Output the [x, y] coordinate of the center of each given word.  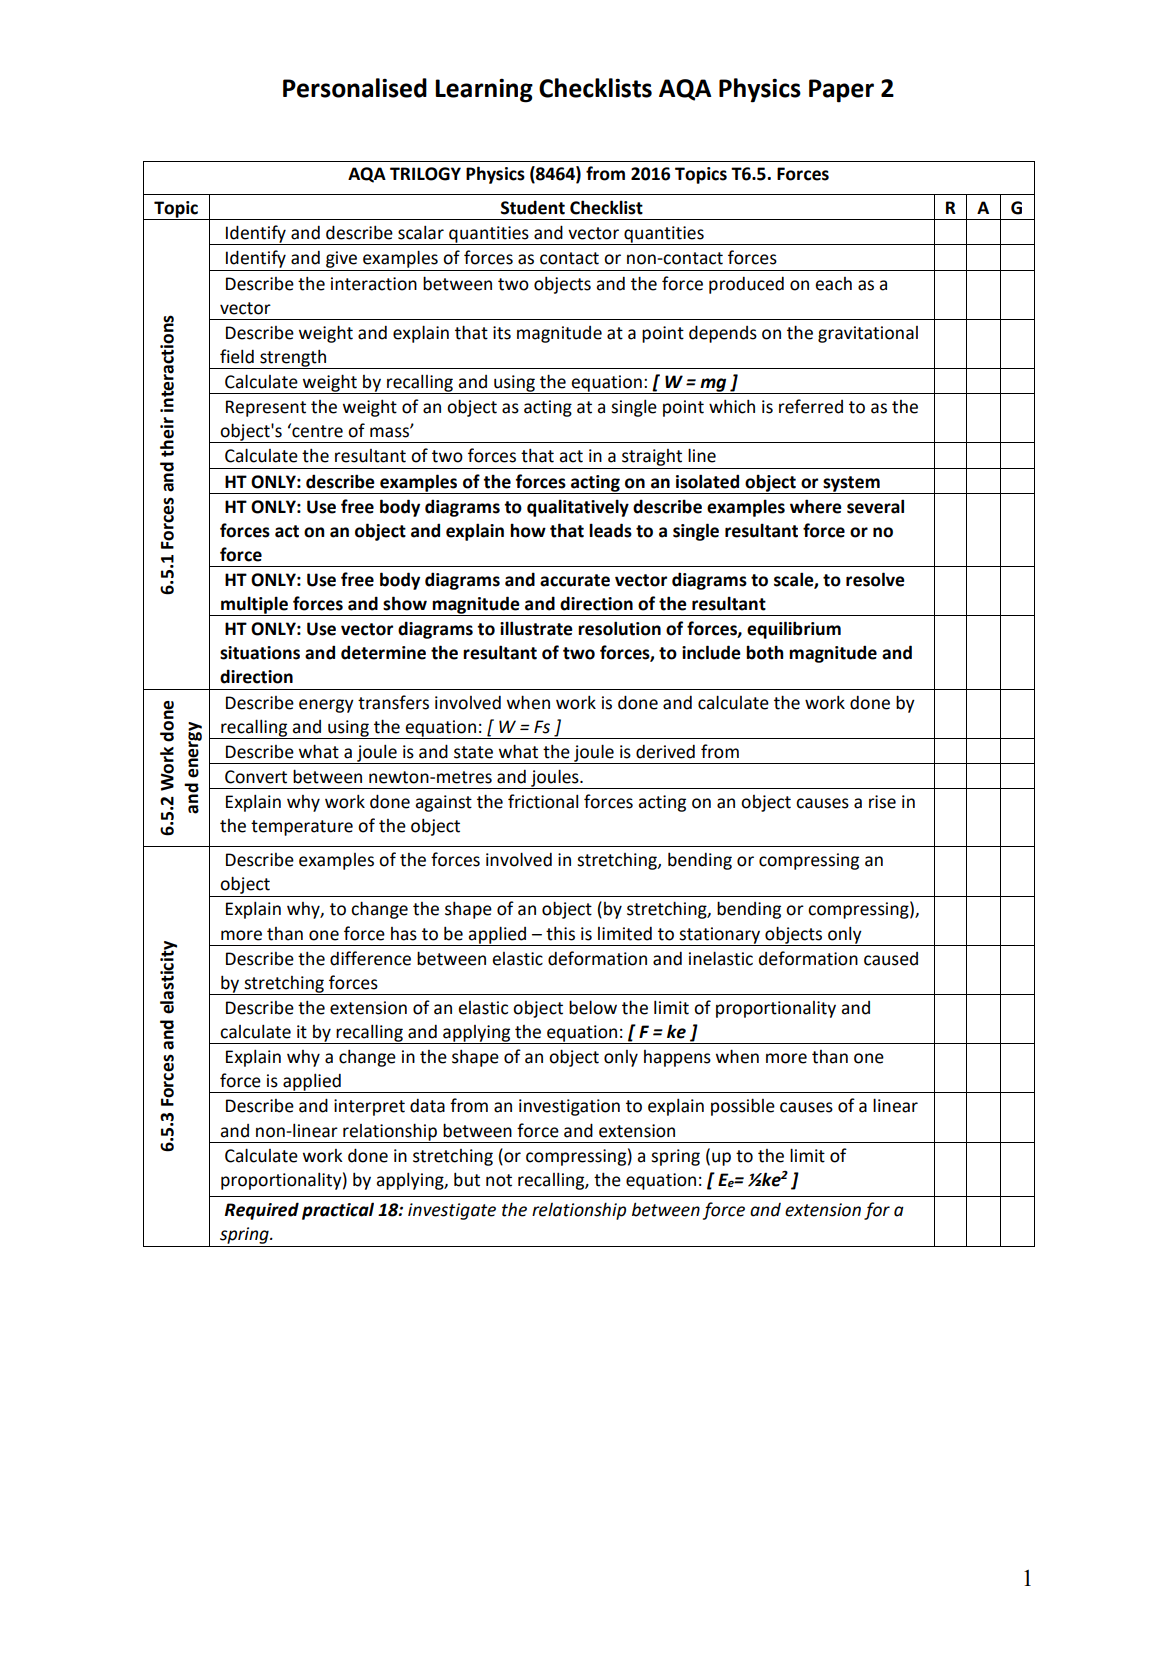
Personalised [355, 88]
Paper [841, 91]
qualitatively [578, 508]
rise [882, 802]
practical [338, 1211]
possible [743, 1107]
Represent [266, 408]
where [816, 506]
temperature [302, 828]
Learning [484, 90]
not [499, 1180]
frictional [543, 801]
